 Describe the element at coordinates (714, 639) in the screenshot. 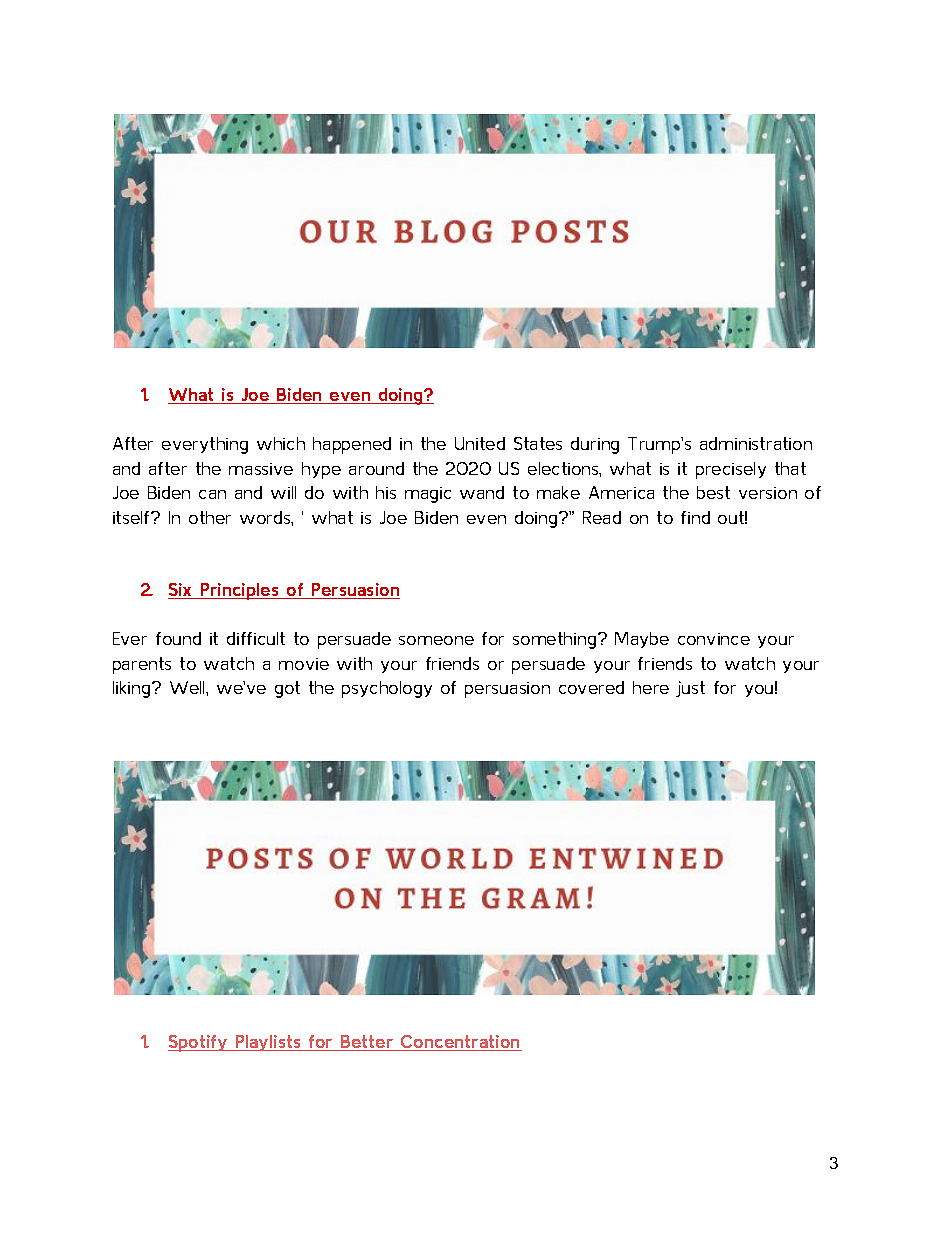

I see `convince` at that location.
